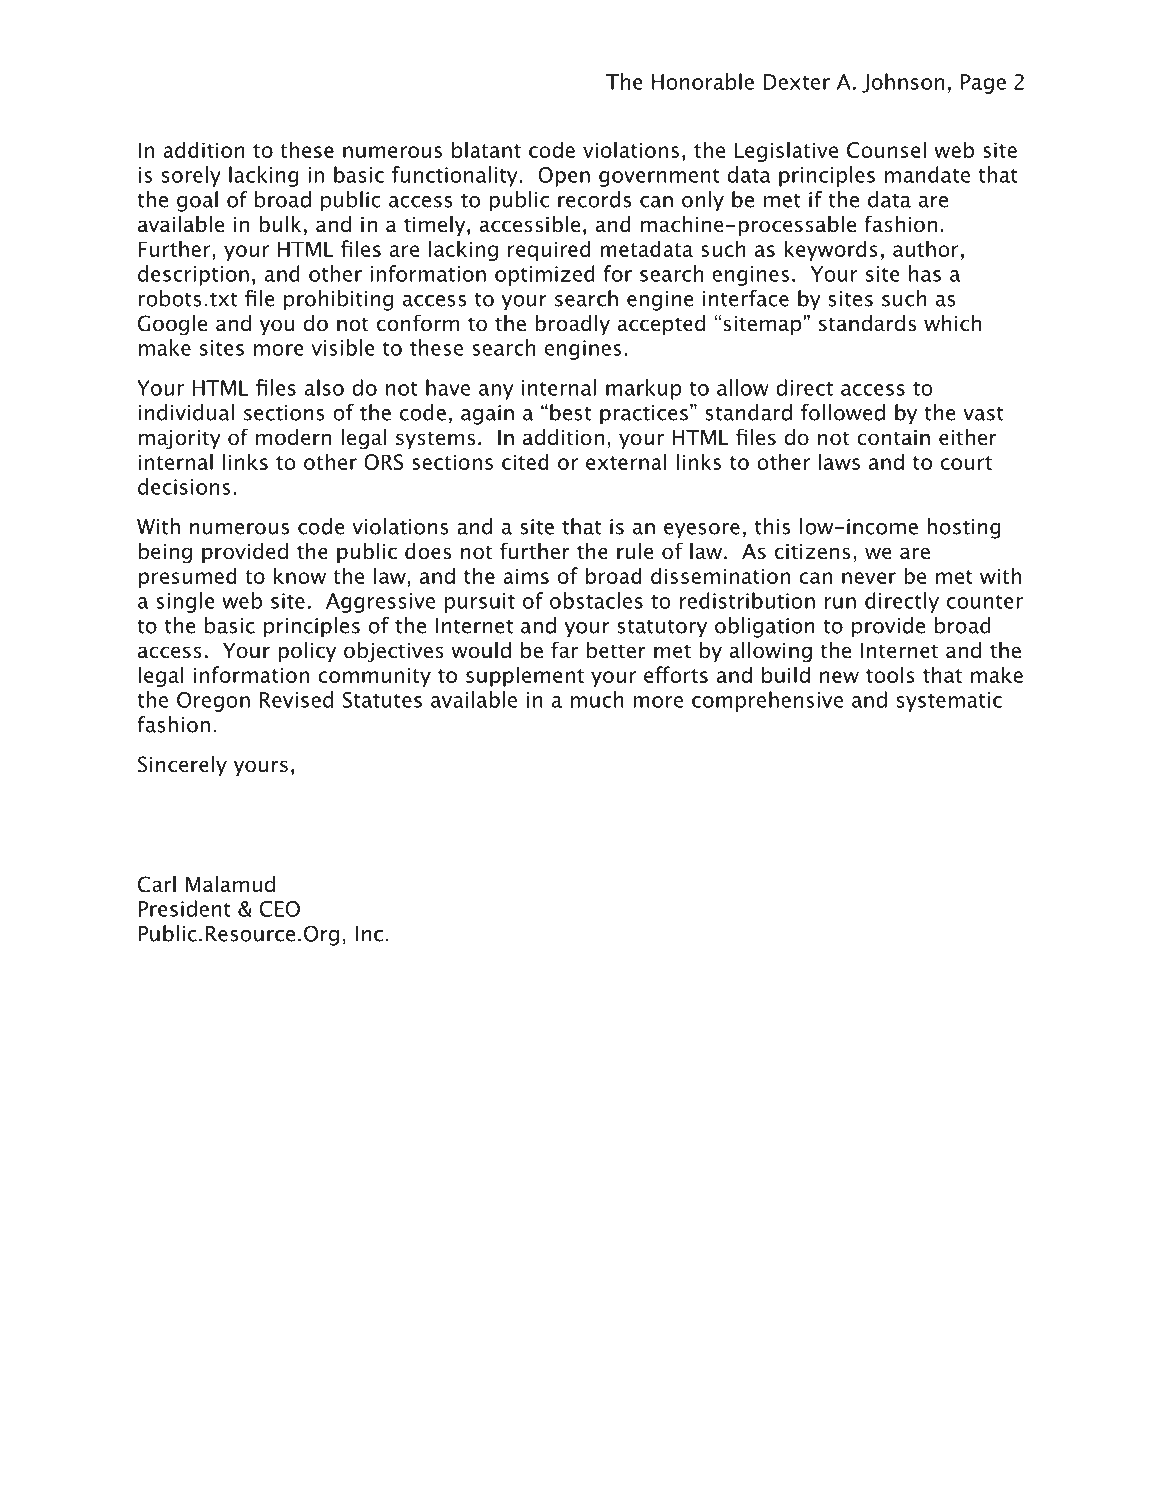 This screenshot has height=1506, width=1164. What do you see at coordinates (324, 387) in the screenshot?
I see `also` at bounding box center [324, 387].
